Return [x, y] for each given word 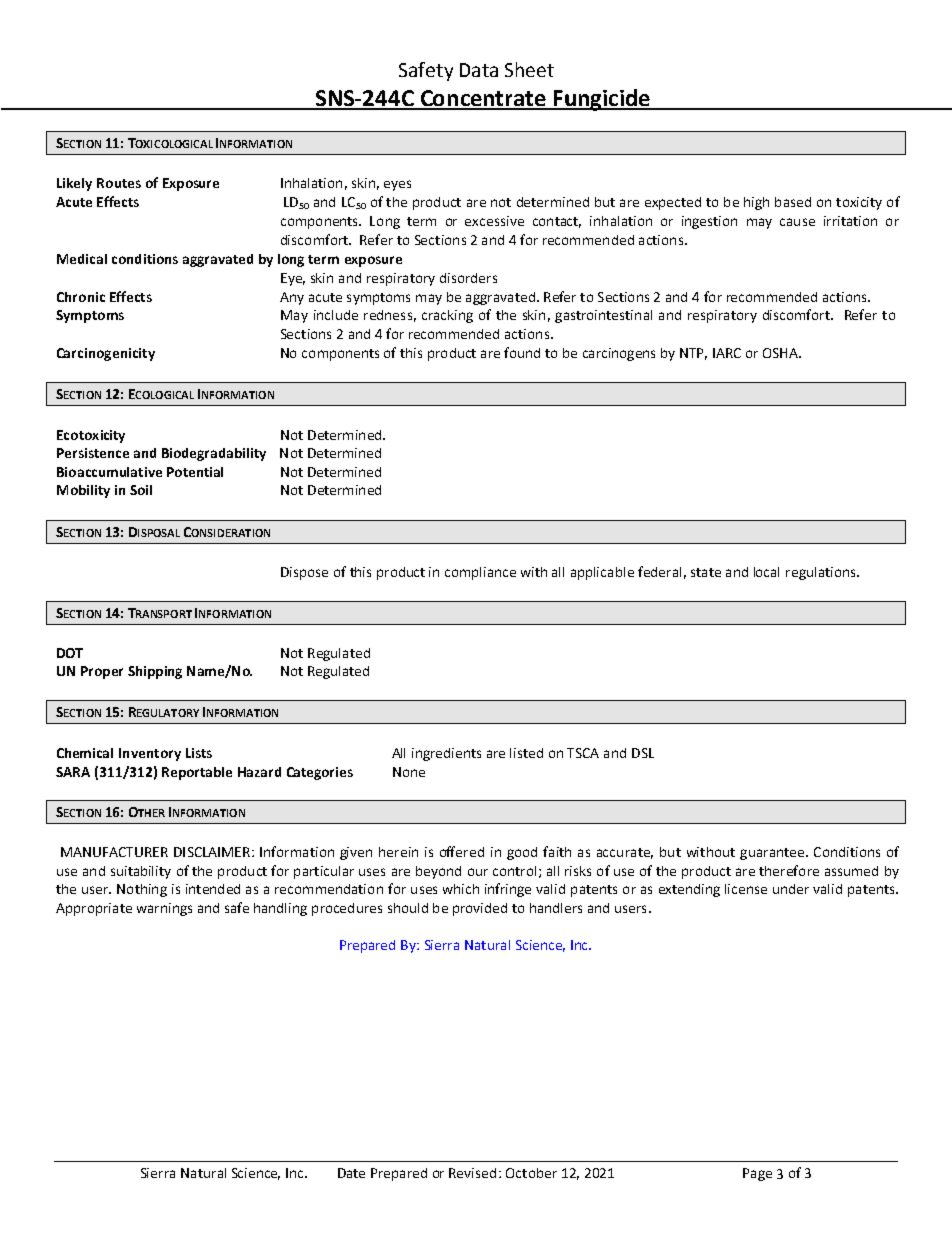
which [461, 889]
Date [351, 1173]
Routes [119, 183]
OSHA [781, 353]
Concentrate [483, 99]
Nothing [142, 890]
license [746, 889]
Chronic [81, 297]
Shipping [155, 672]
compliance [480, 573]
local [766, 572]
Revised [472, 1173]
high [756, 203]
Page [757, 1174]
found [522, 352]
